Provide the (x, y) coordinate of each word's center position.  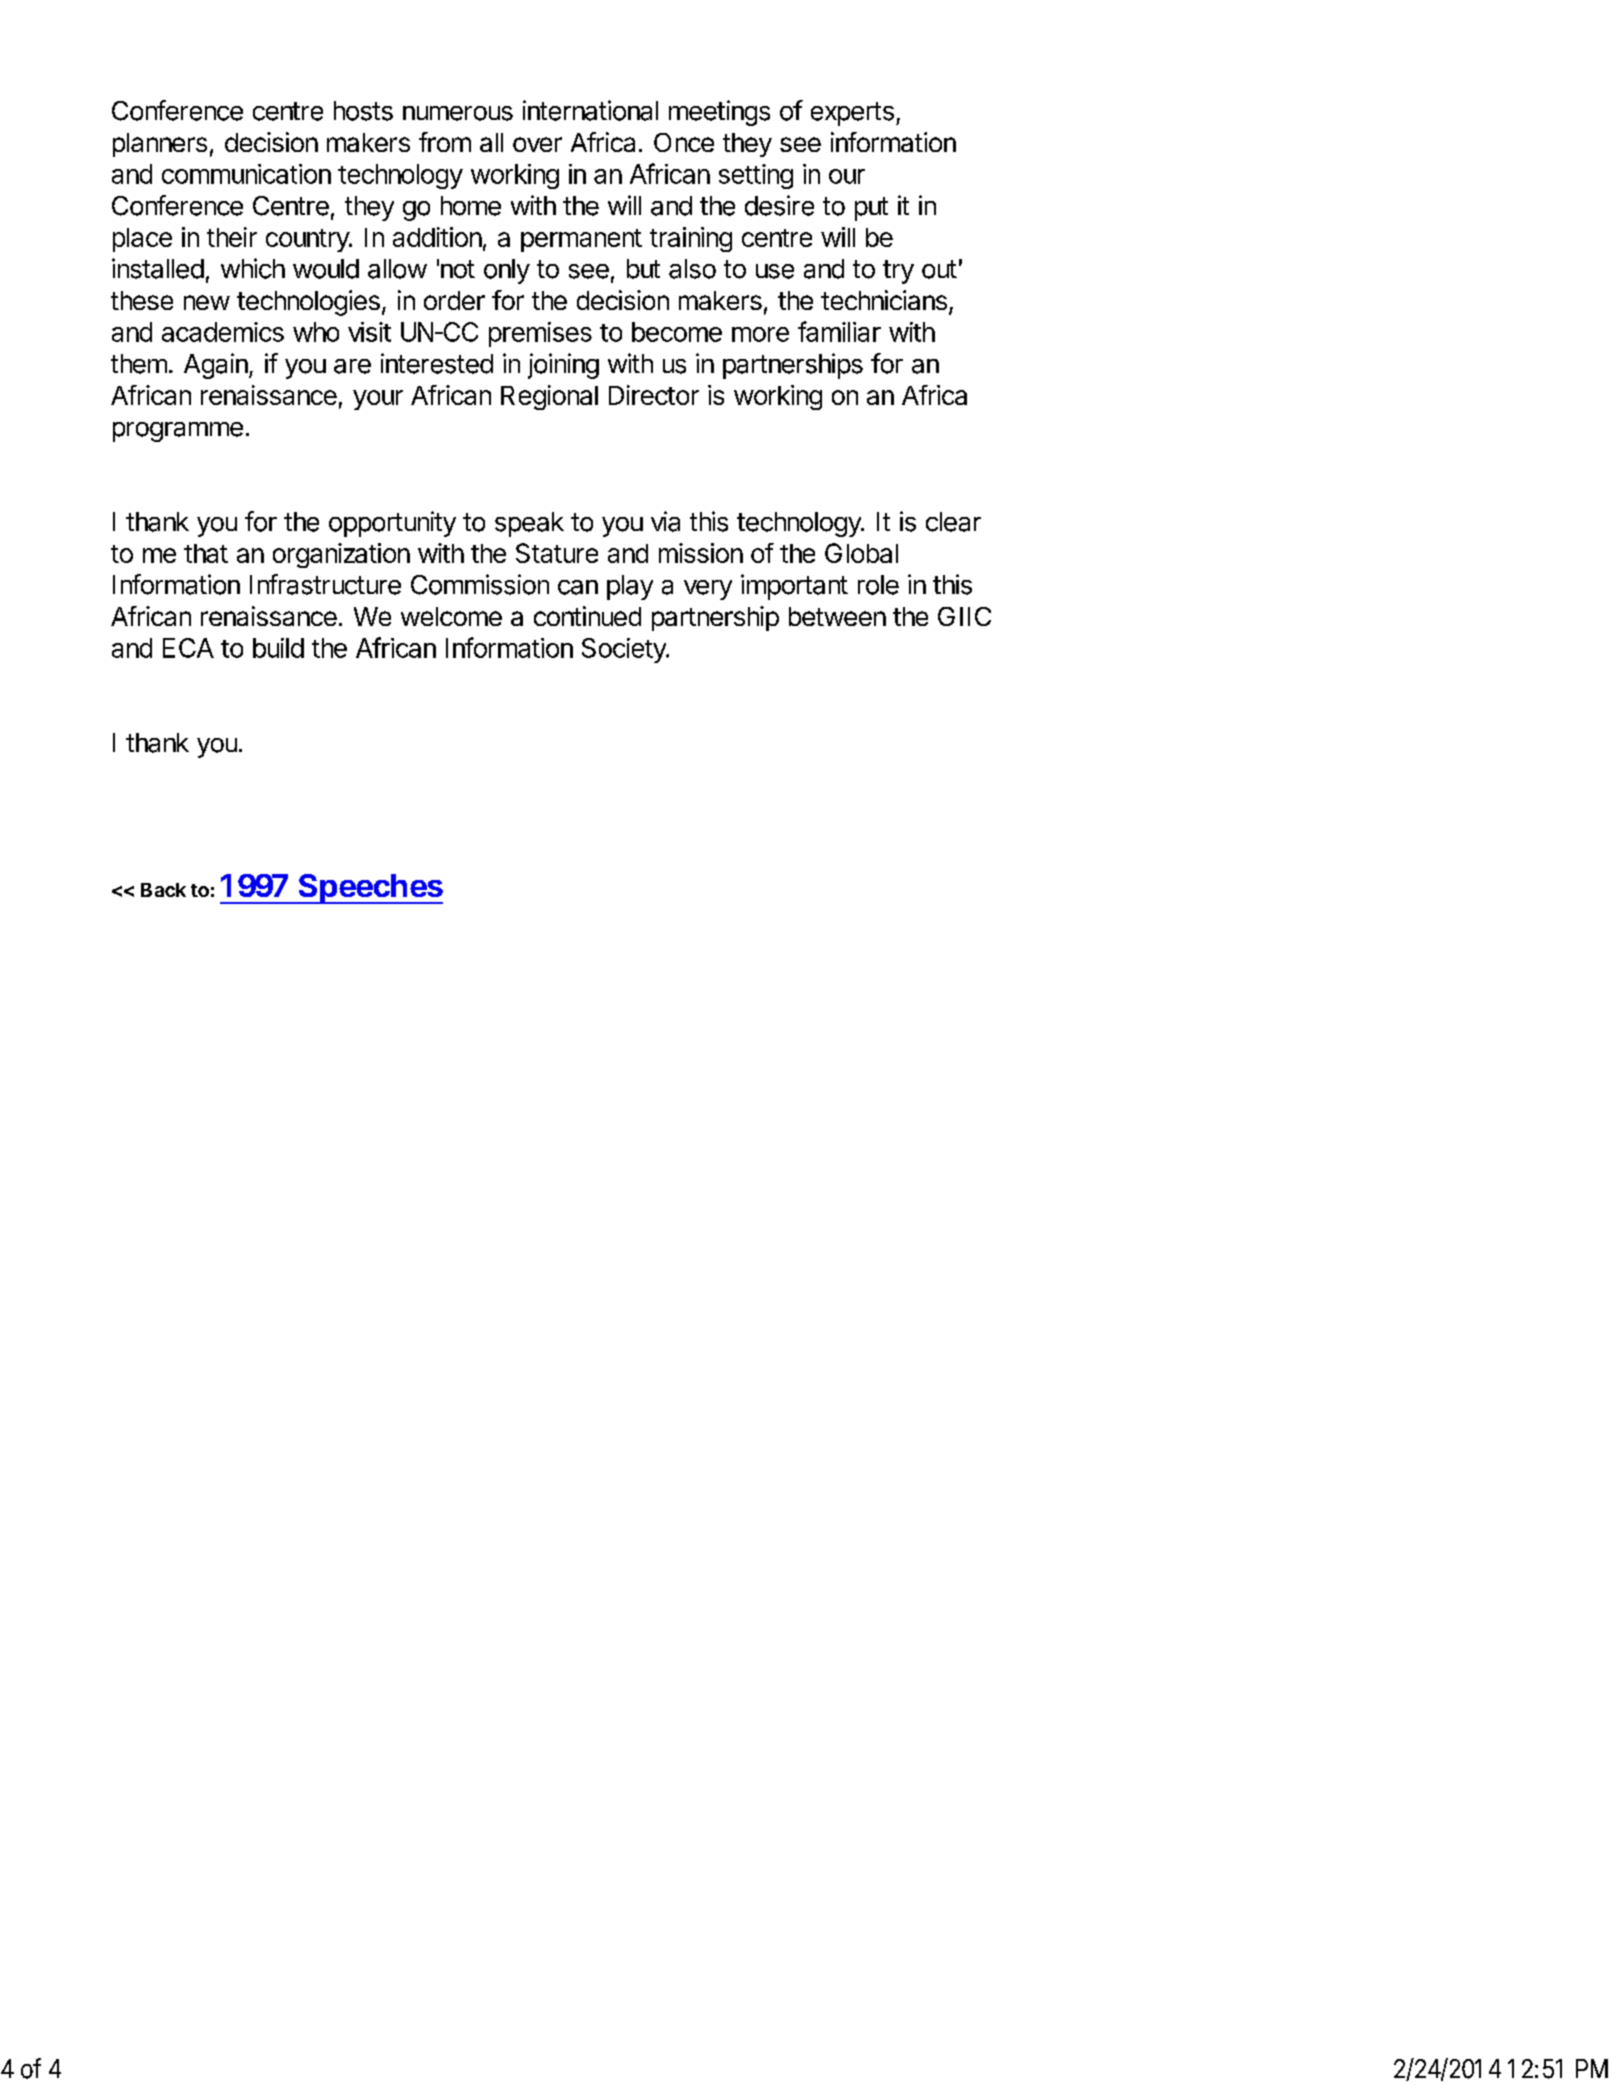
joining (563, 366)
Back (163, 890)
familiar (839, 331)
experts (852, 114)
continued (587, 616)
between (837, 616)
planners (160, 145)
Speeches (369, 889)
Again (217, 366)
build (278, 648)
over (537, 144)
